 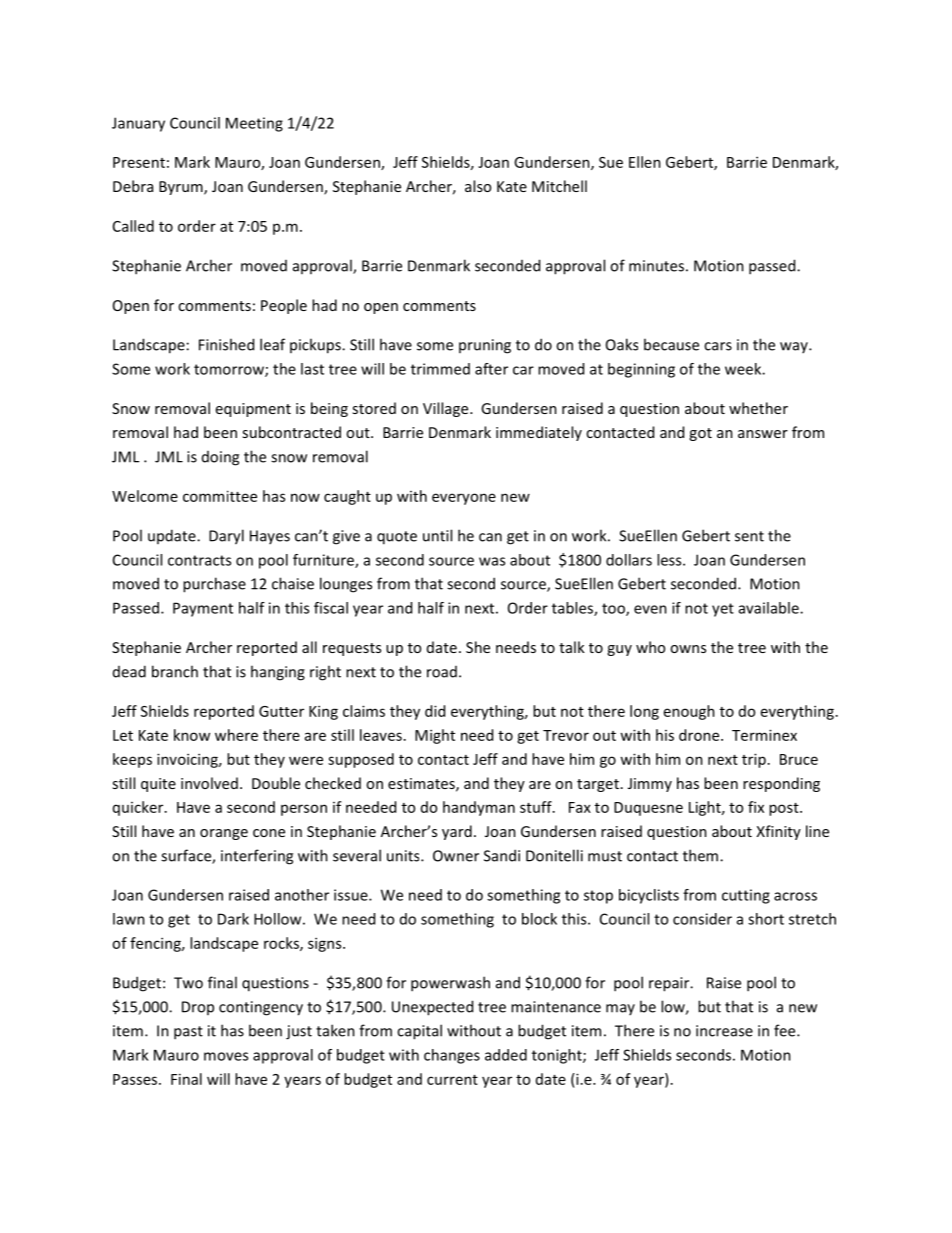 I want to click on Mitchell, so click(x=559, y=186).
